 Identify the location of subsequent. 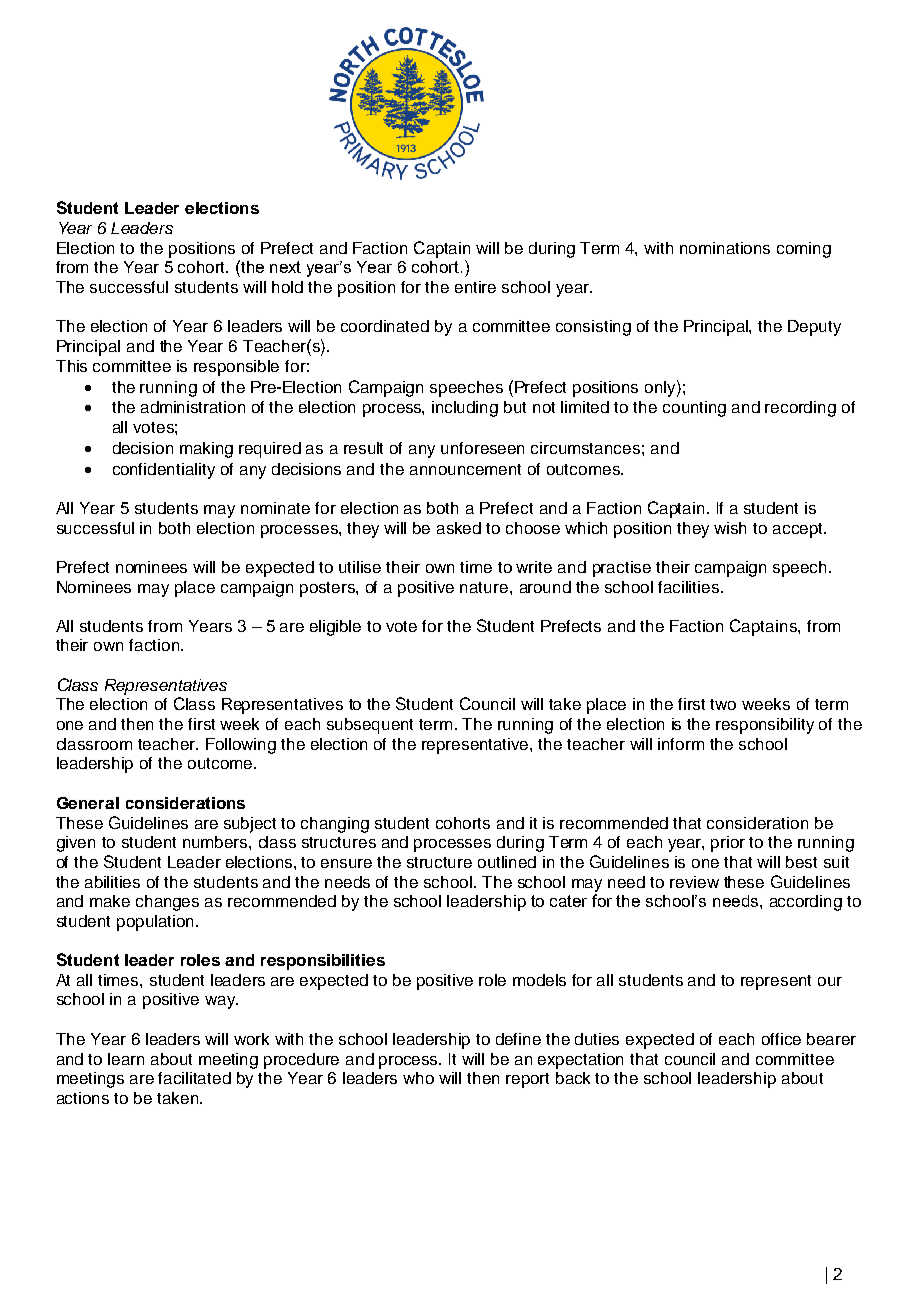
(370, 726).
